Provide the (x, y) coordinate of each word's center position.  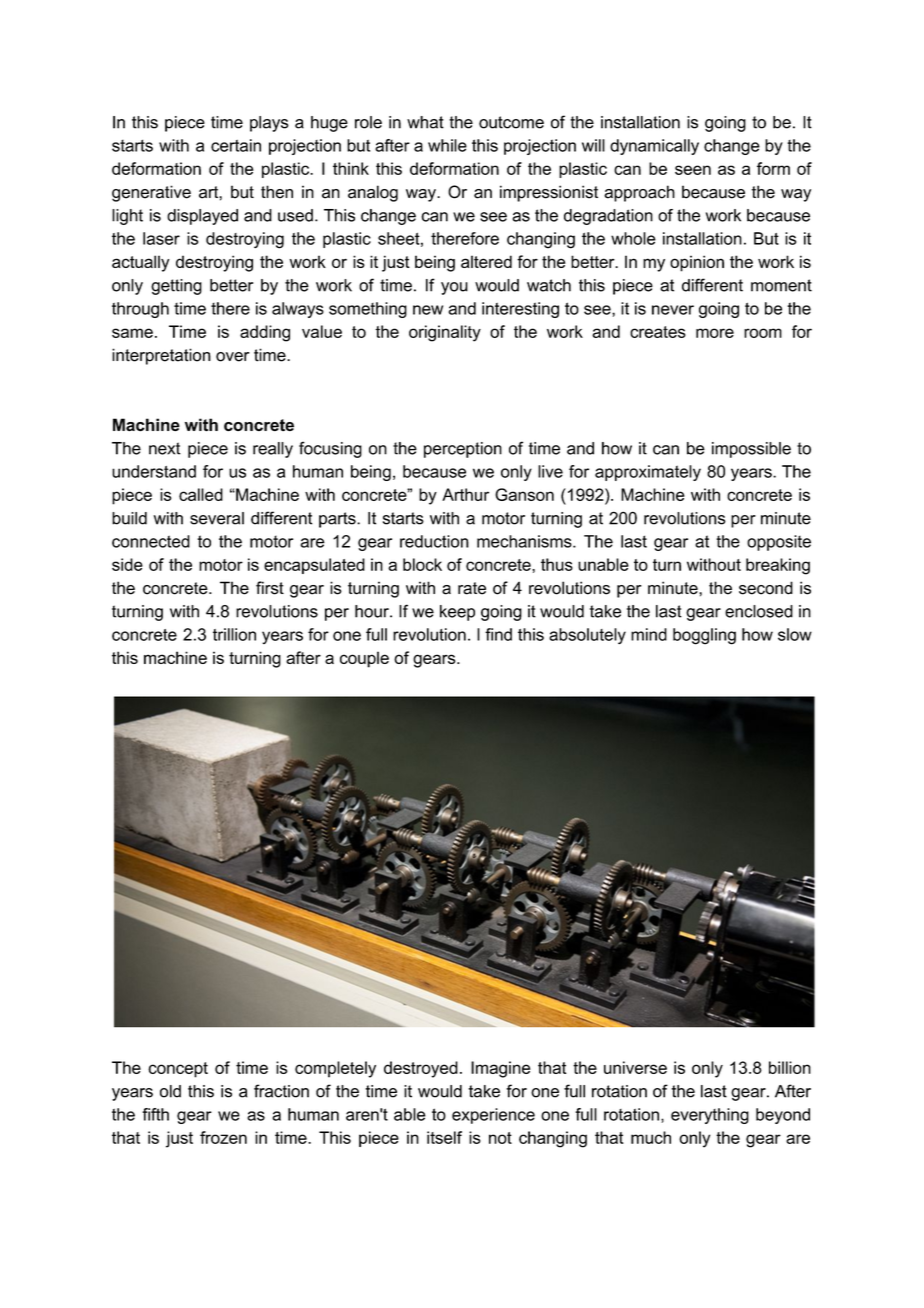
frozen (223, 1137)
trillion (234, 634)
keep (457, 613)
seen (693, 170)
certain (236, 145)
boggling (704, 636)
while (447, 145)
